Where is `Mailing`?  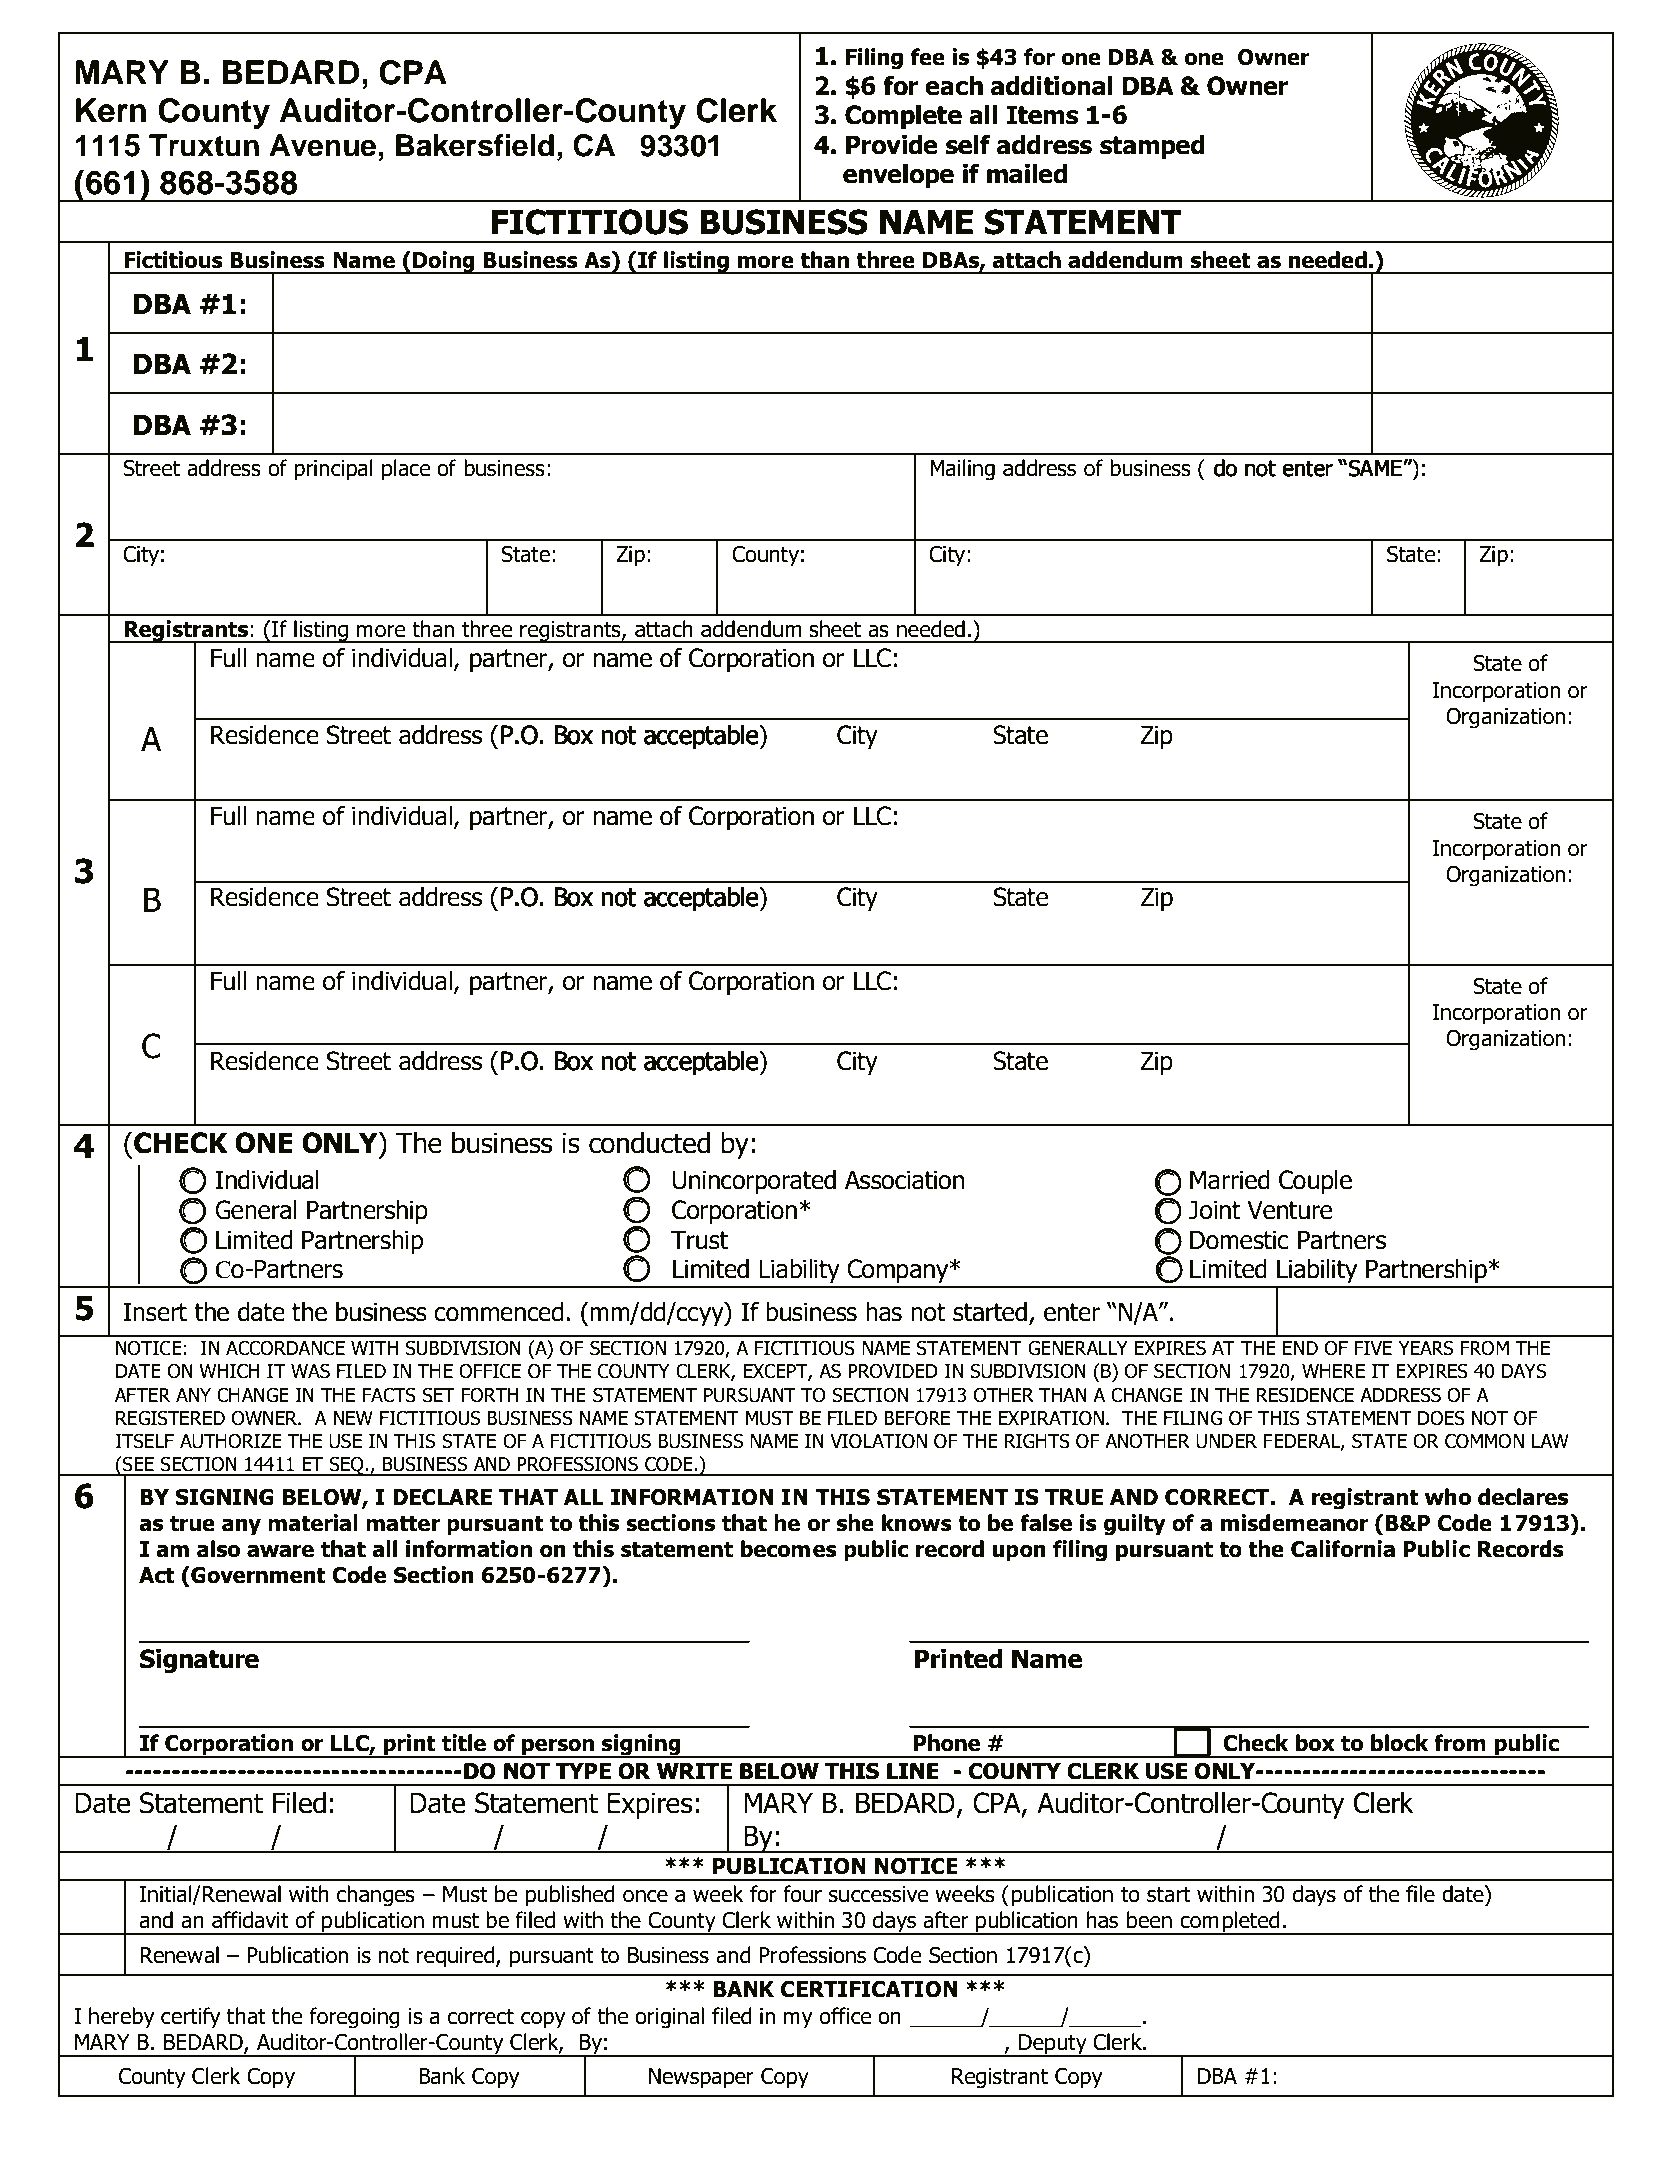 Mailing is located at coordinates (962, 470).
